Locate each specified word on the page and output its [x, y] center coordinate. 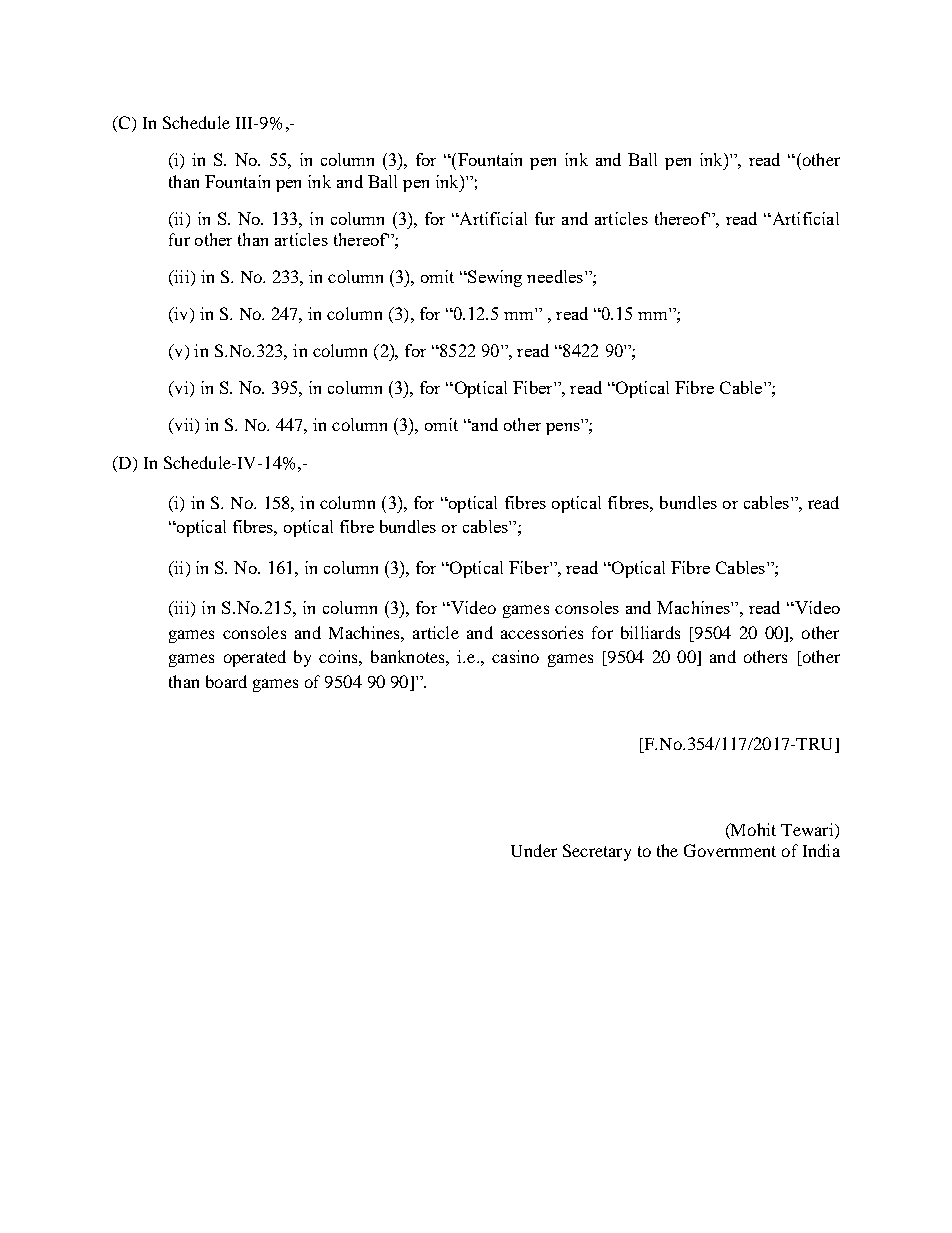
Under [534, 850]
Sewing [494, 278]
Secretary [597, 852]
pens [563, 429]
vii [184, 426]
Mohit [752, 829]
